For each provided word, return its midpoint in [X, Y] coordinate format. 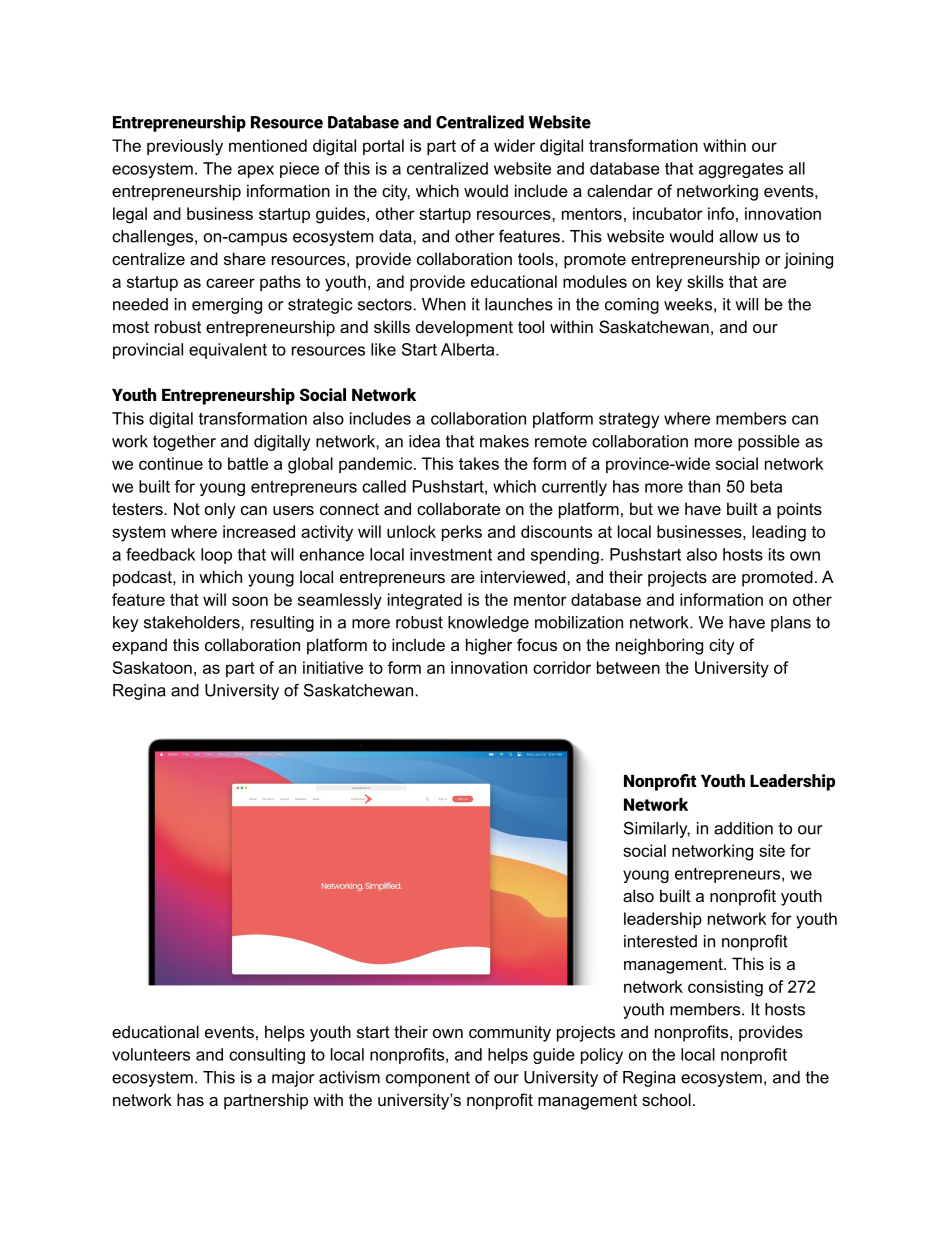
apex [256, 171]
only [220, 510]
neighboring [659, 646]
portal [383, 147]
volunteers [151, 1054]
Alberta [469, 349]
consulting [267, 1056]
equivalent [228, 351]
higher [489, 646]
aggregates [741, 170]
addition [743, 828]
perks [462, 533]
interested [660, 941]
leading [779, 533]
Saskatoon [152, 667]
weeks [688, 304]
